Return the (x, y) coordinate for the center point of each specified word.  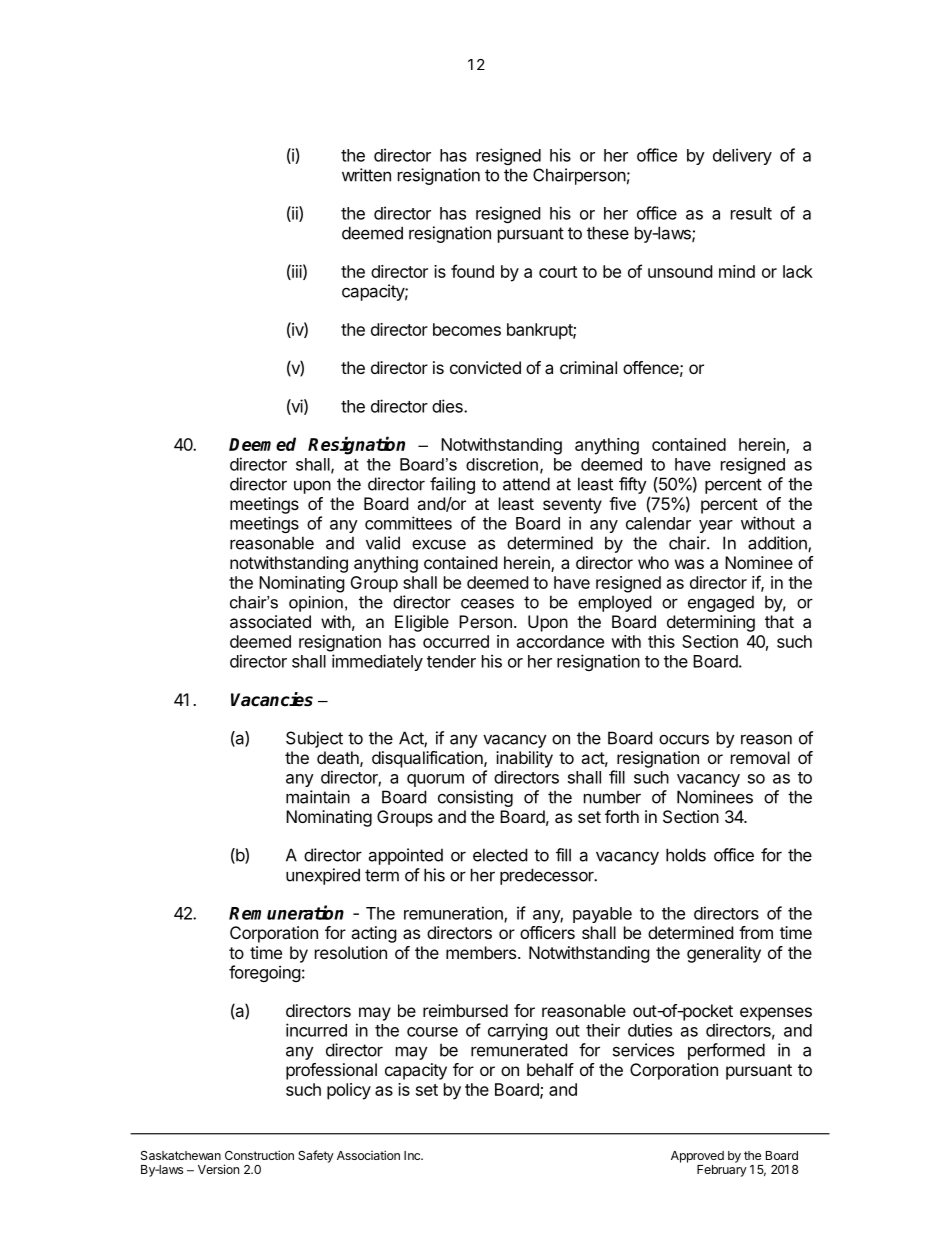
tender (451, 661)
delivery (742, 156)
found (472, 271)
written (366, 175)
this (661, 641)
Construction (259, 1155)
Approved (697, 1157)
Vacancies (272, 699)
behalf (550, 1069)
